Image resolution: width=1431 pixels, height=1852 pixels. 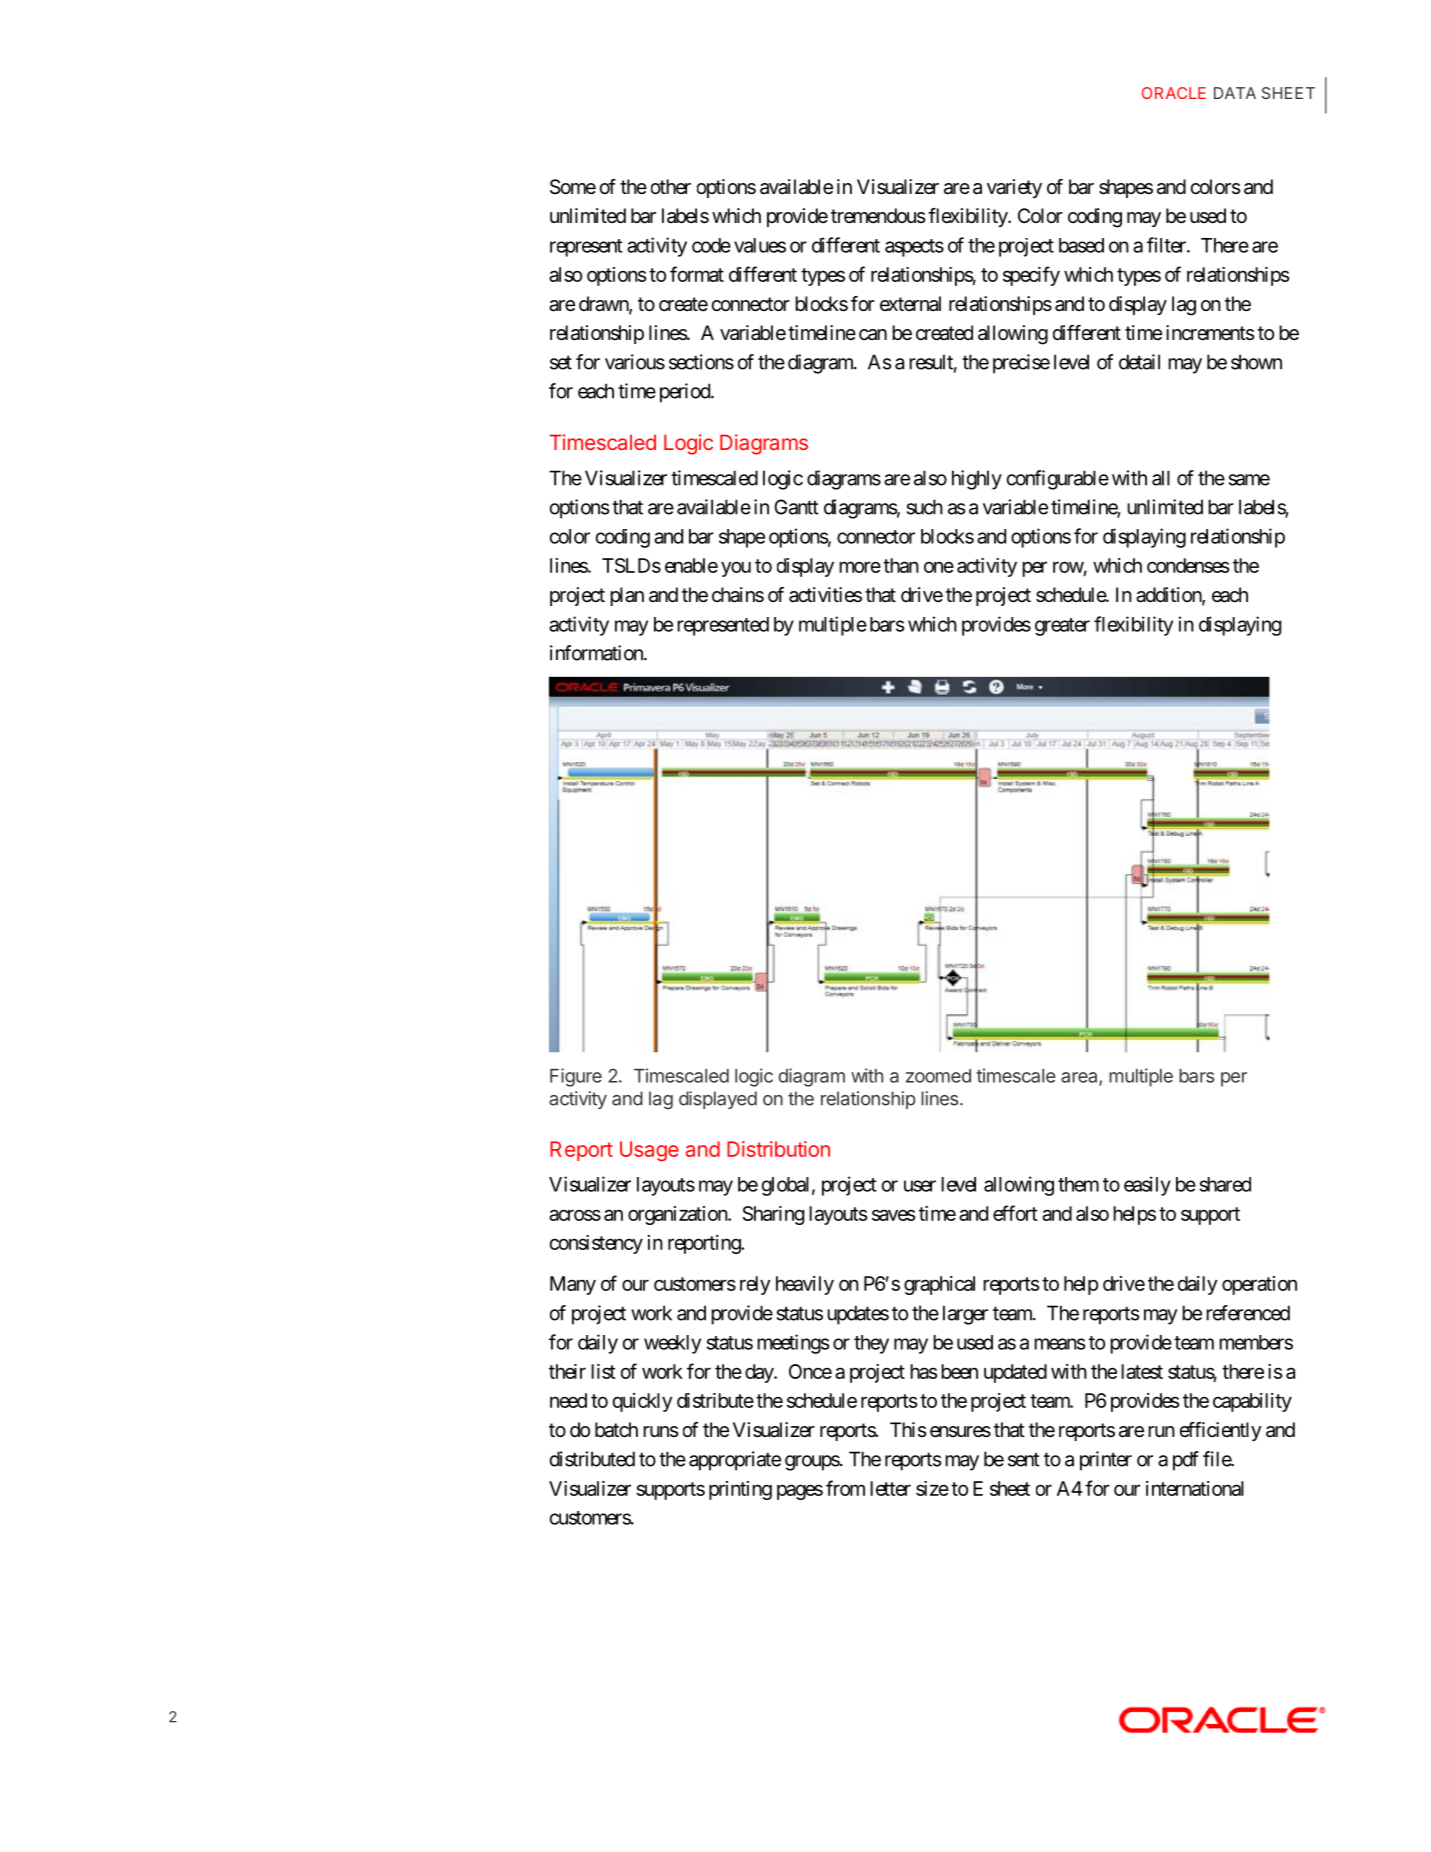 What do you see at coordinates (671, 186) in the document?
I see `other` at bounding box center [671, 186].
